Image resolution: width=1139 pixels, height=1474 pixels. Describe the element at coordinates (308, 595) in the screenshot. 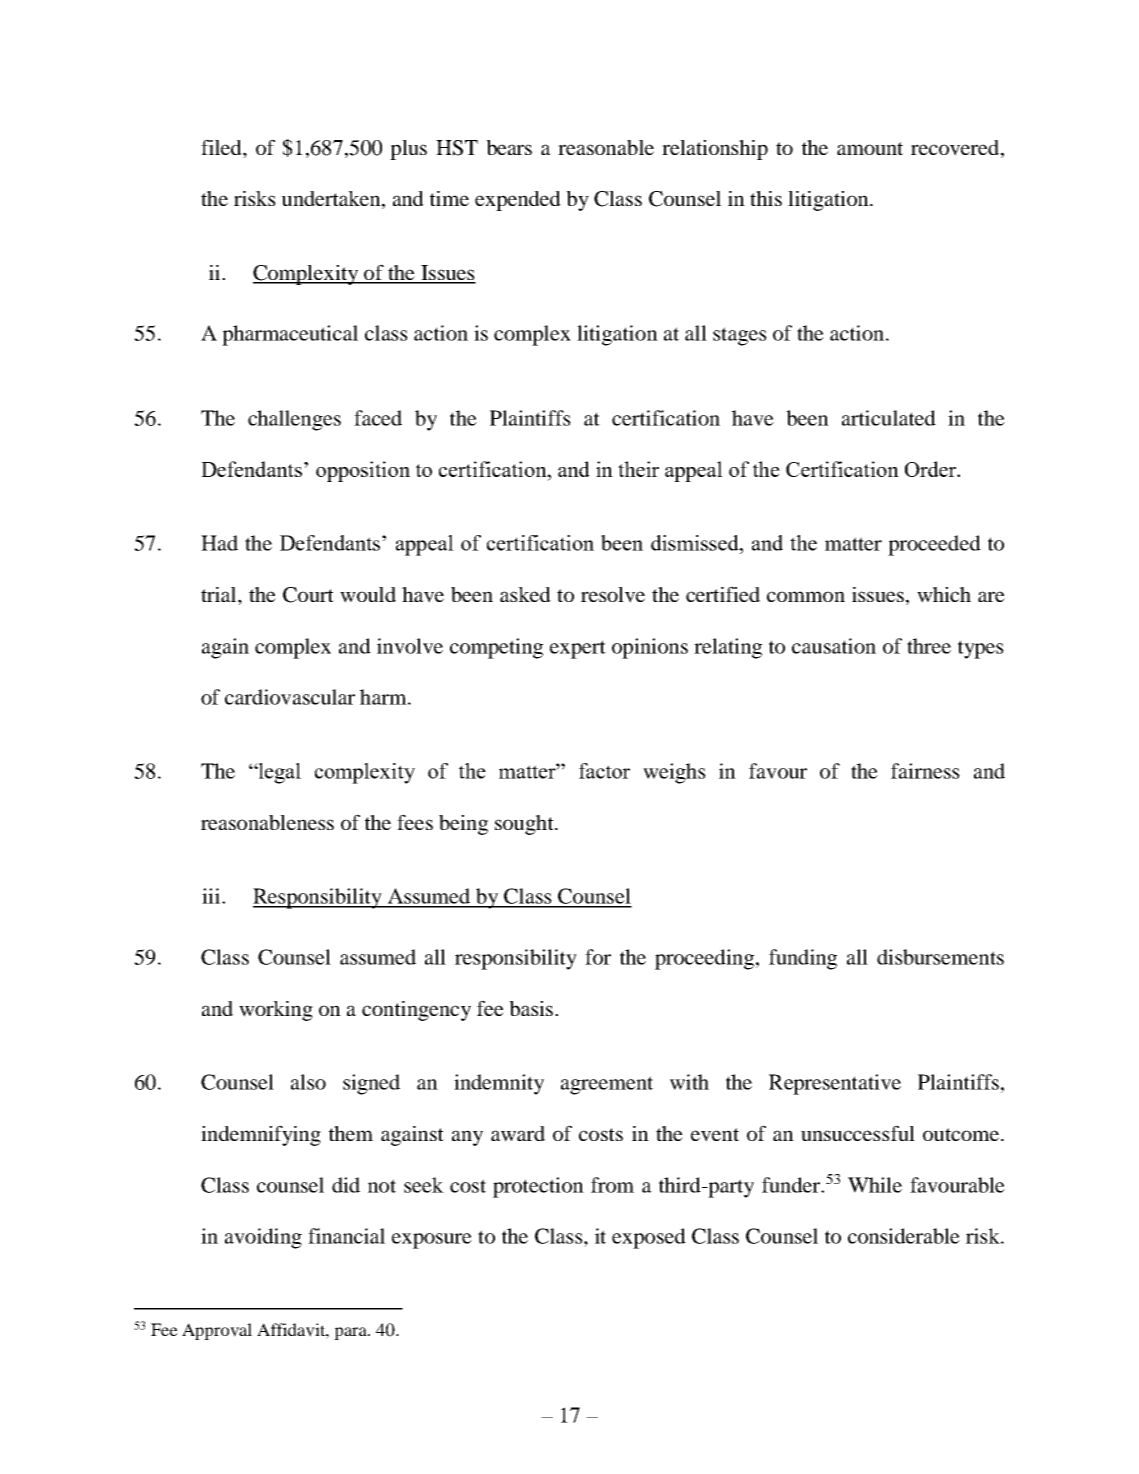

I see `Court` at that location.
